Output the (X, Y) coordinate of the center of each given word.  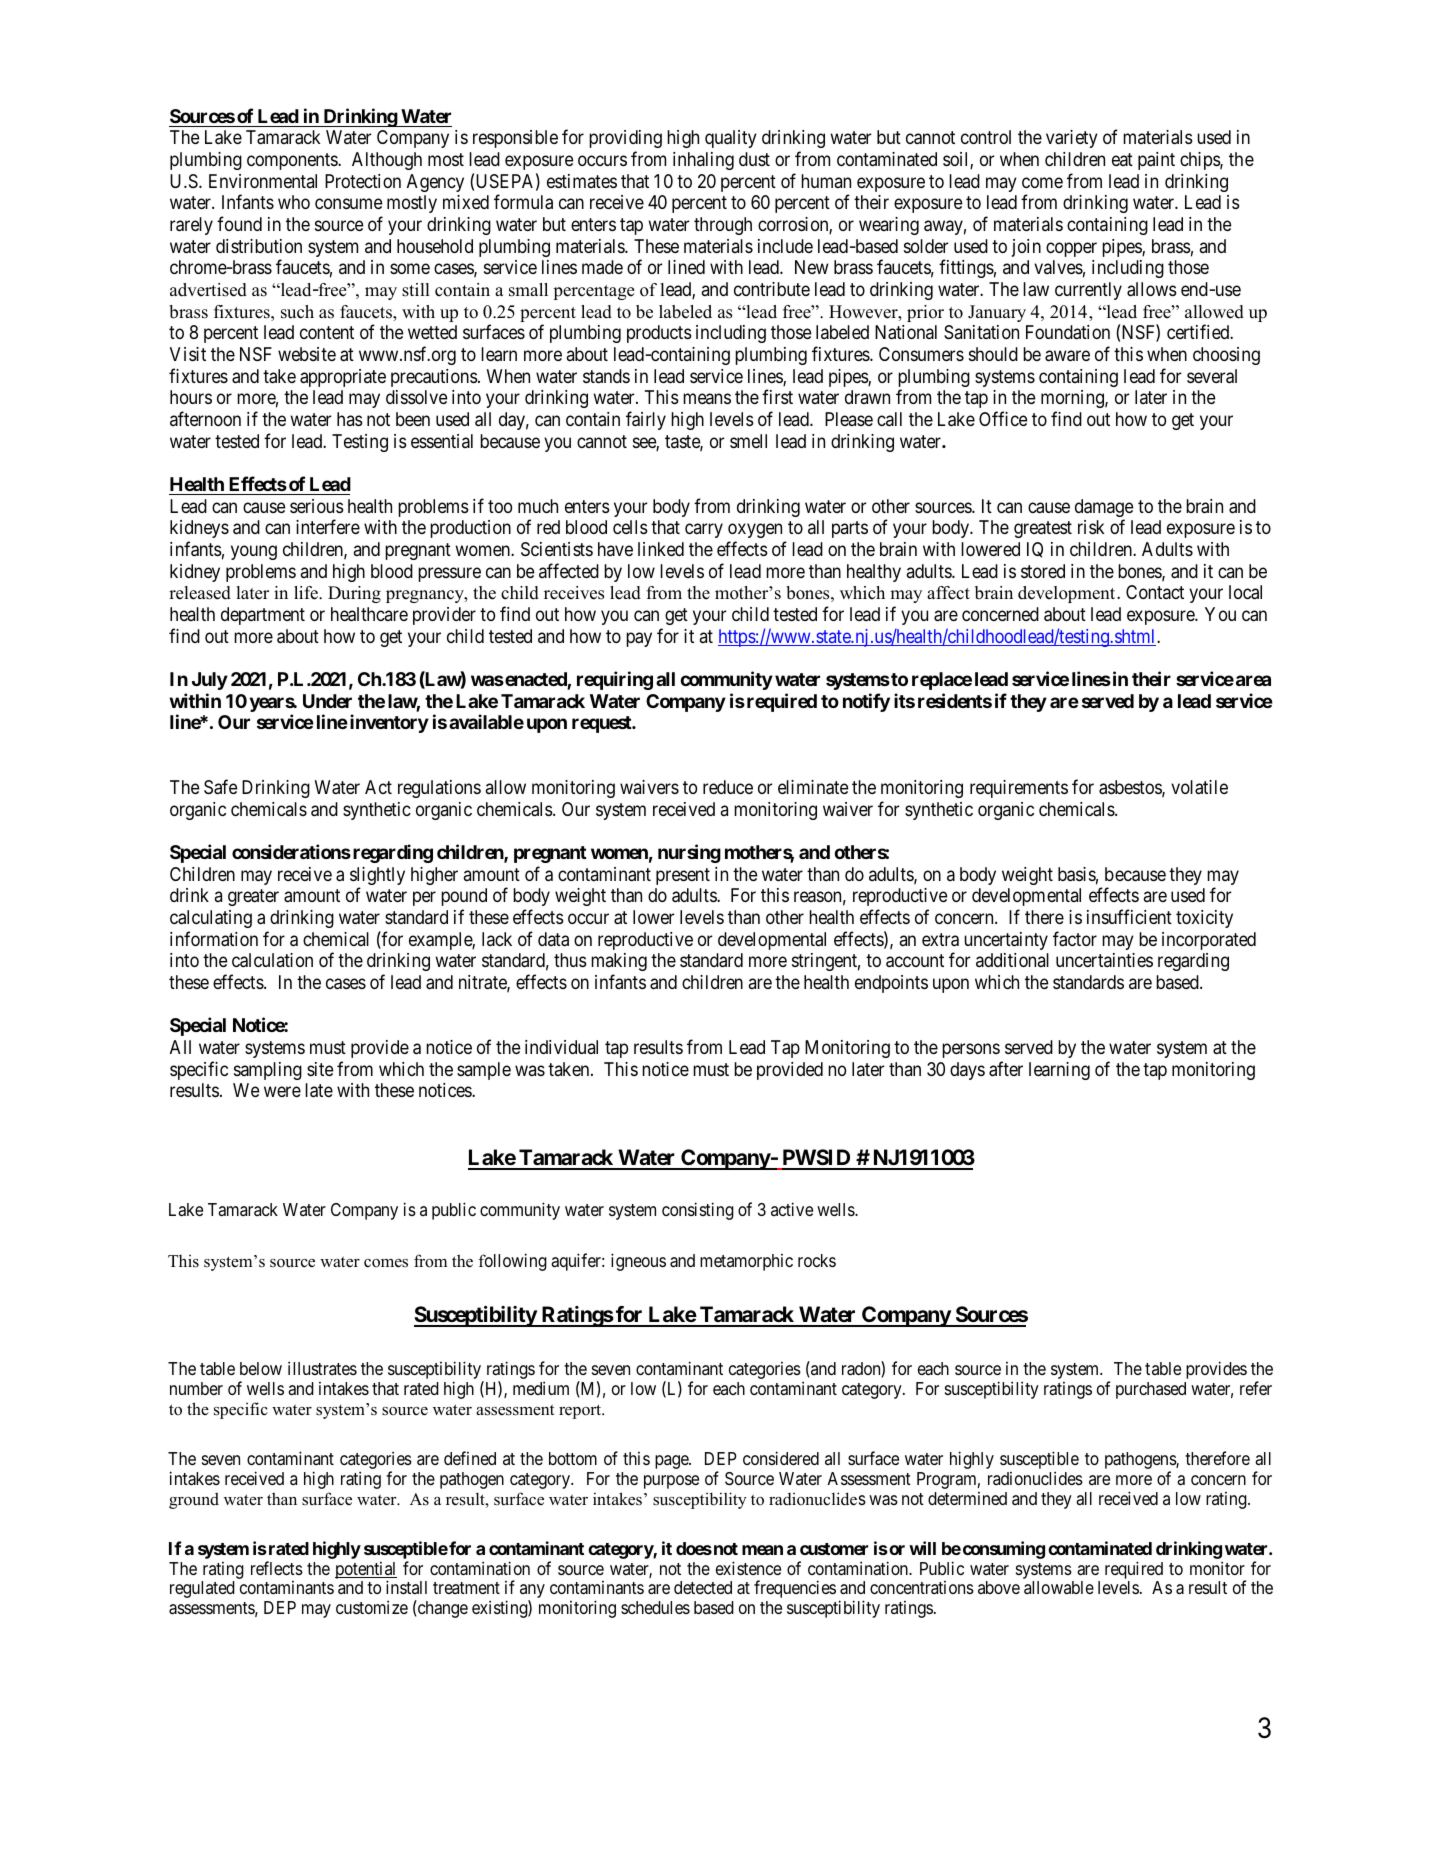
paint (1156, 161)
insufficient (1129, 916)
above (999, 1587)
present (683, 876)
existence (748, 1568)
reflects (277, 1568)
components (293, 161)
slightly (377, 877)
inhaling (703, 161)
